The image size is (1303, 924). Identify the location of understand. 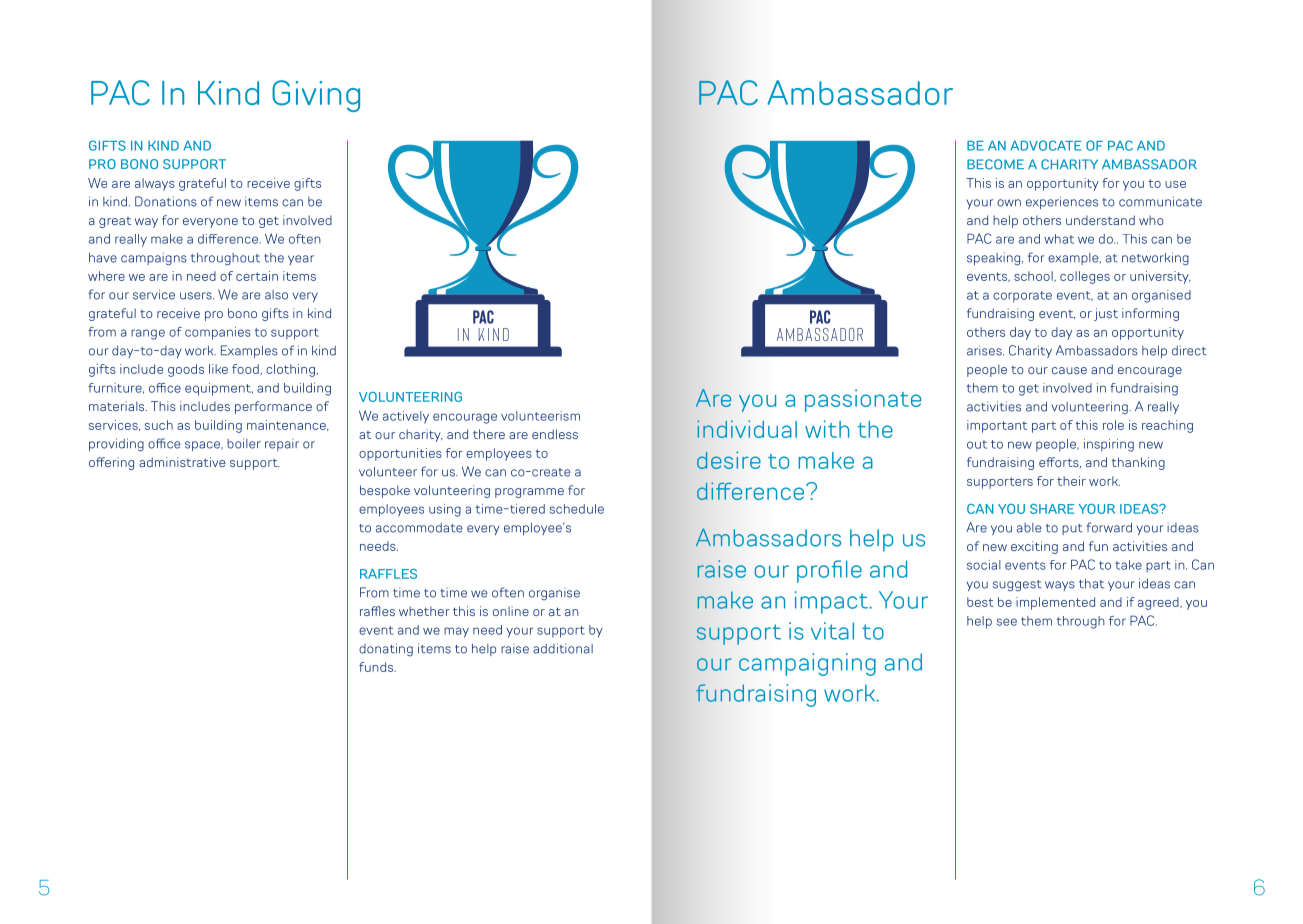
(1100, 220).
